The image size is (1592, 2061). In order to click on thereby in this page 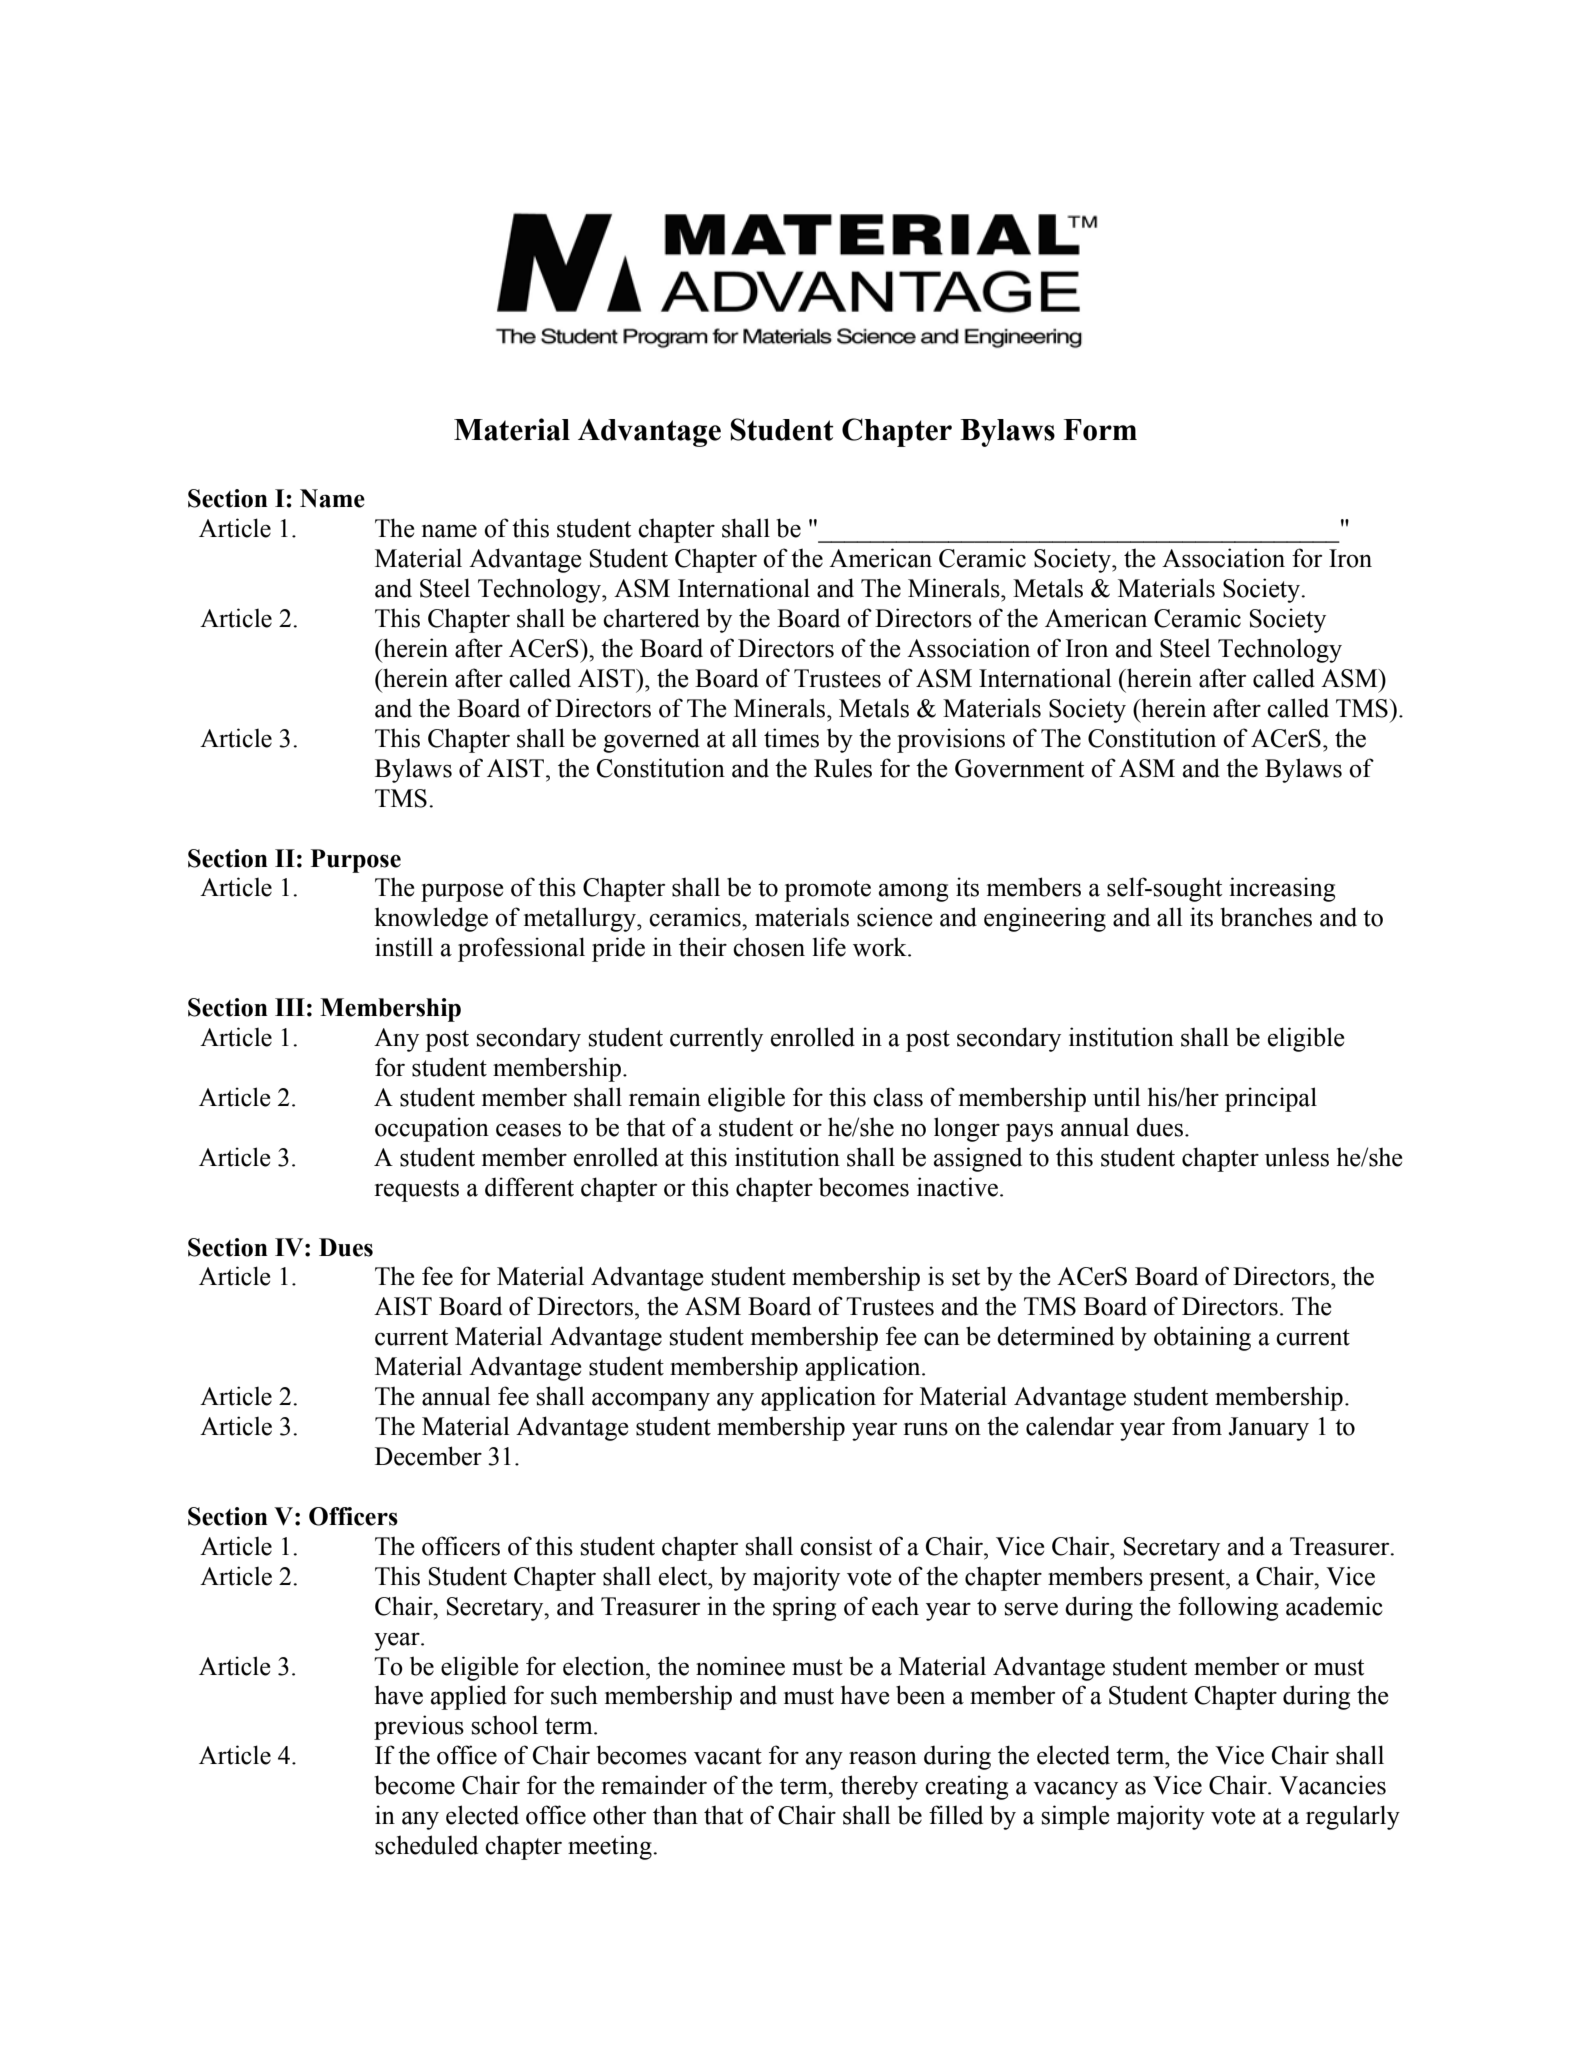, I will do `click(879, 1787)`.
